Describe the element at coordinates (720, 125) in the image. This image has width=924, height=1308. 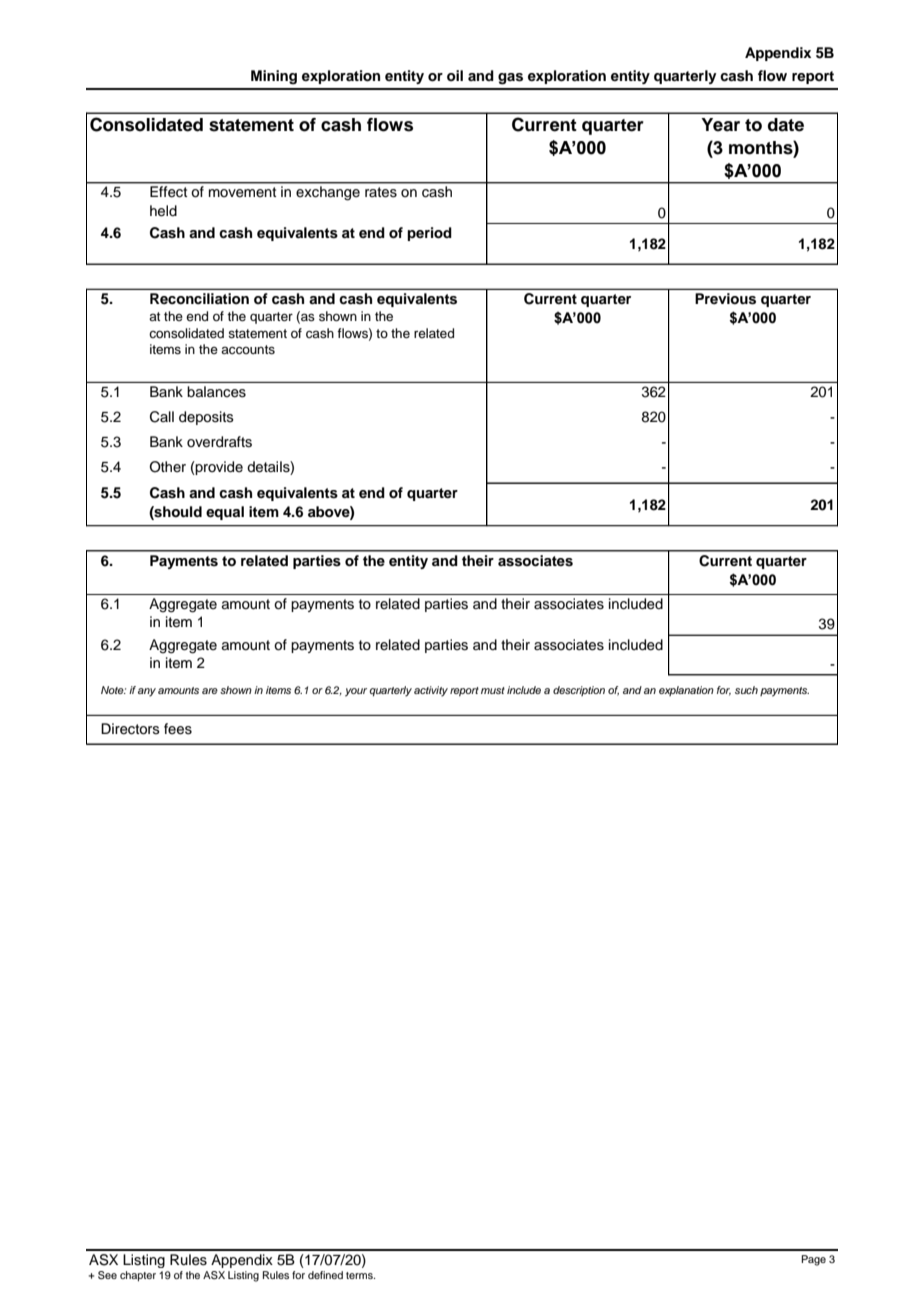
I see `Year` at that location.
